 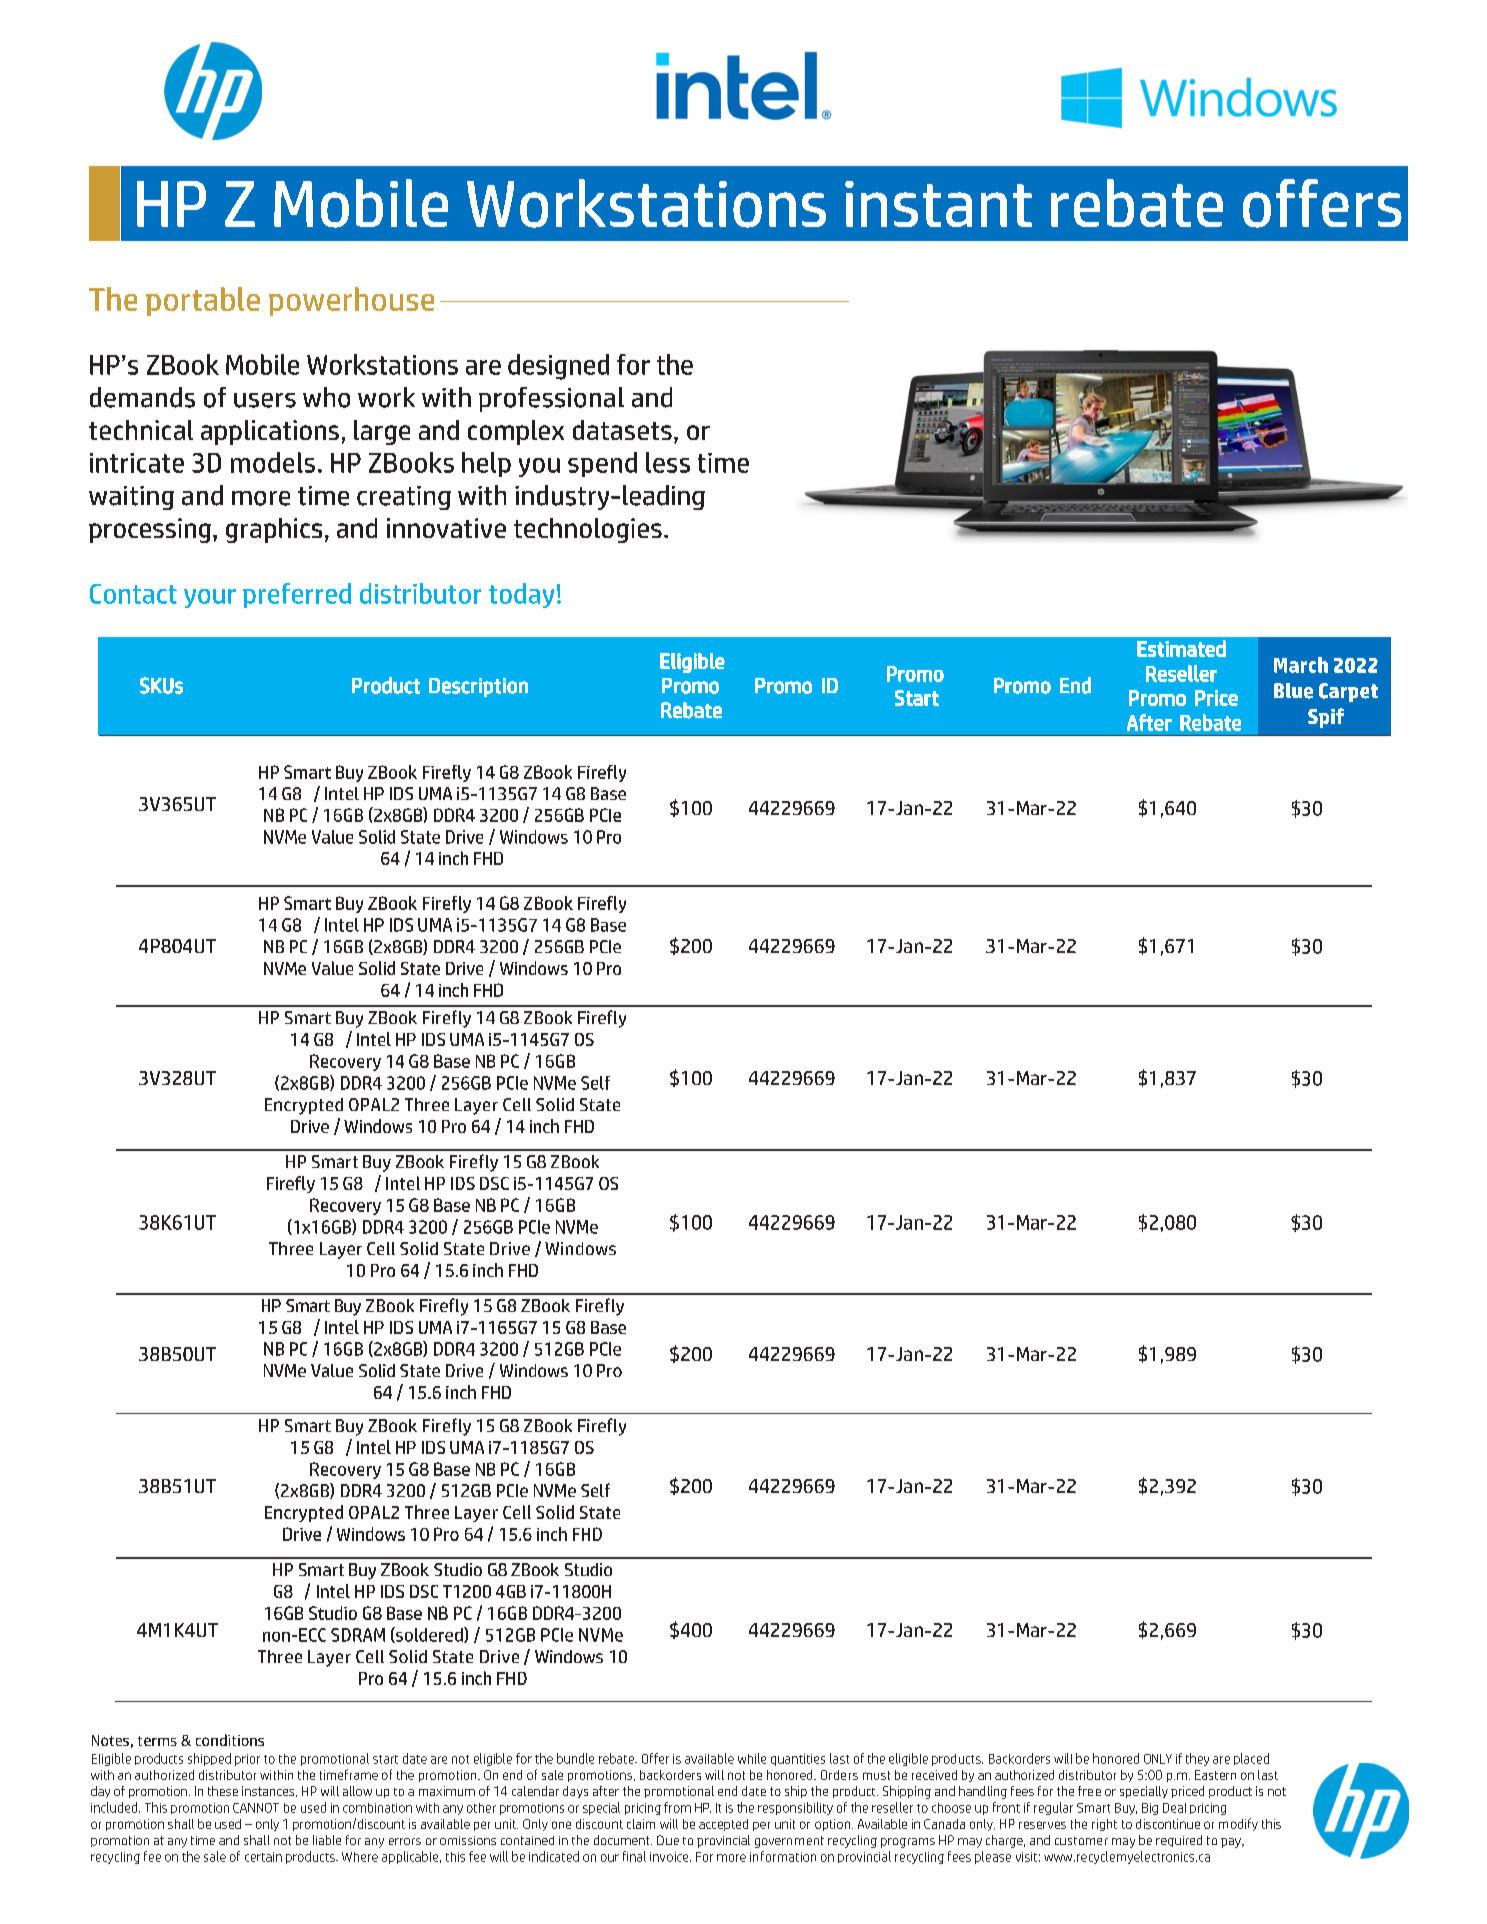 I want to click on Blue, so click(x=1293, y=691).
